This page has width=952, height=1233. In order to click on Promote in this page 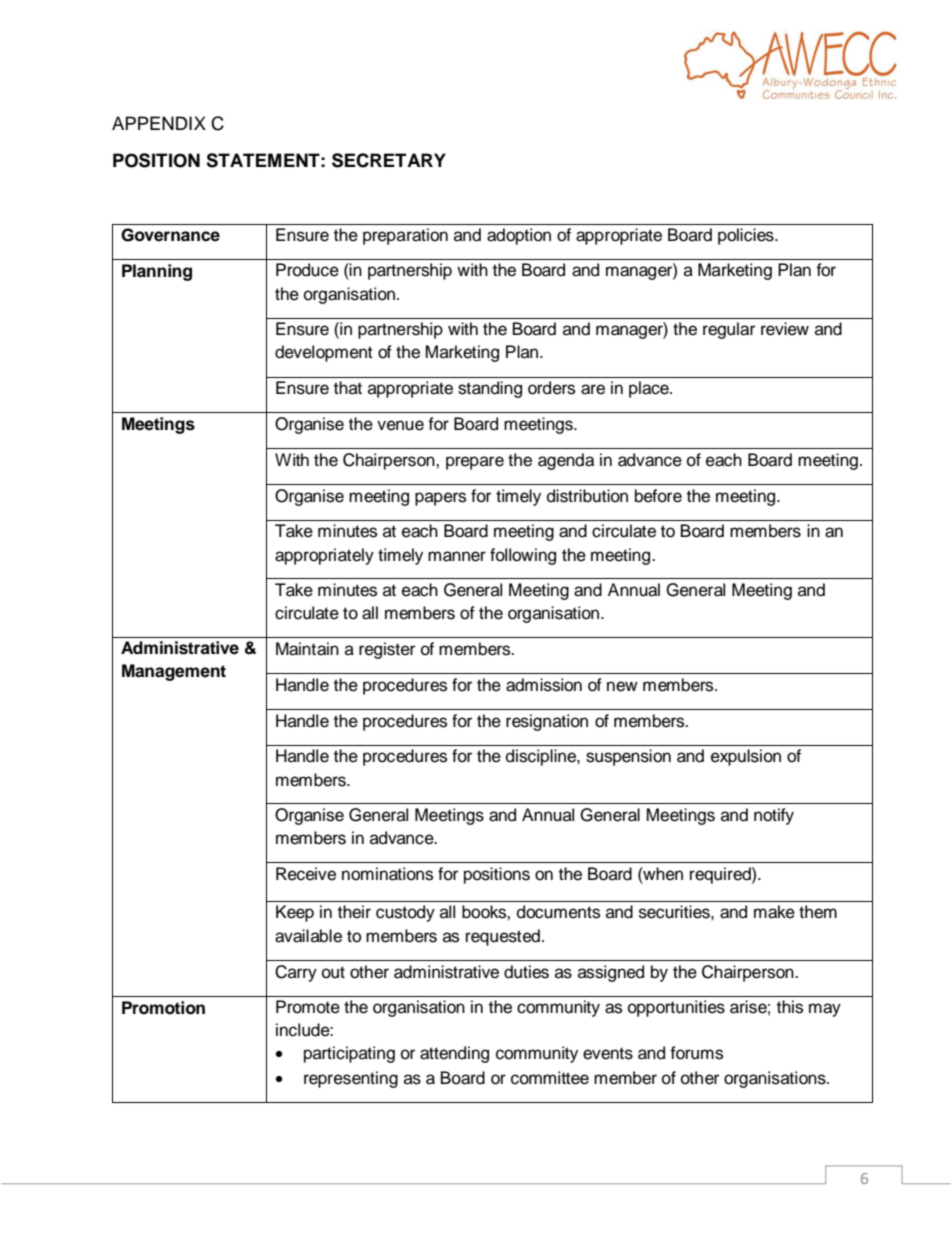, I will do `click(308, 1007)`.
